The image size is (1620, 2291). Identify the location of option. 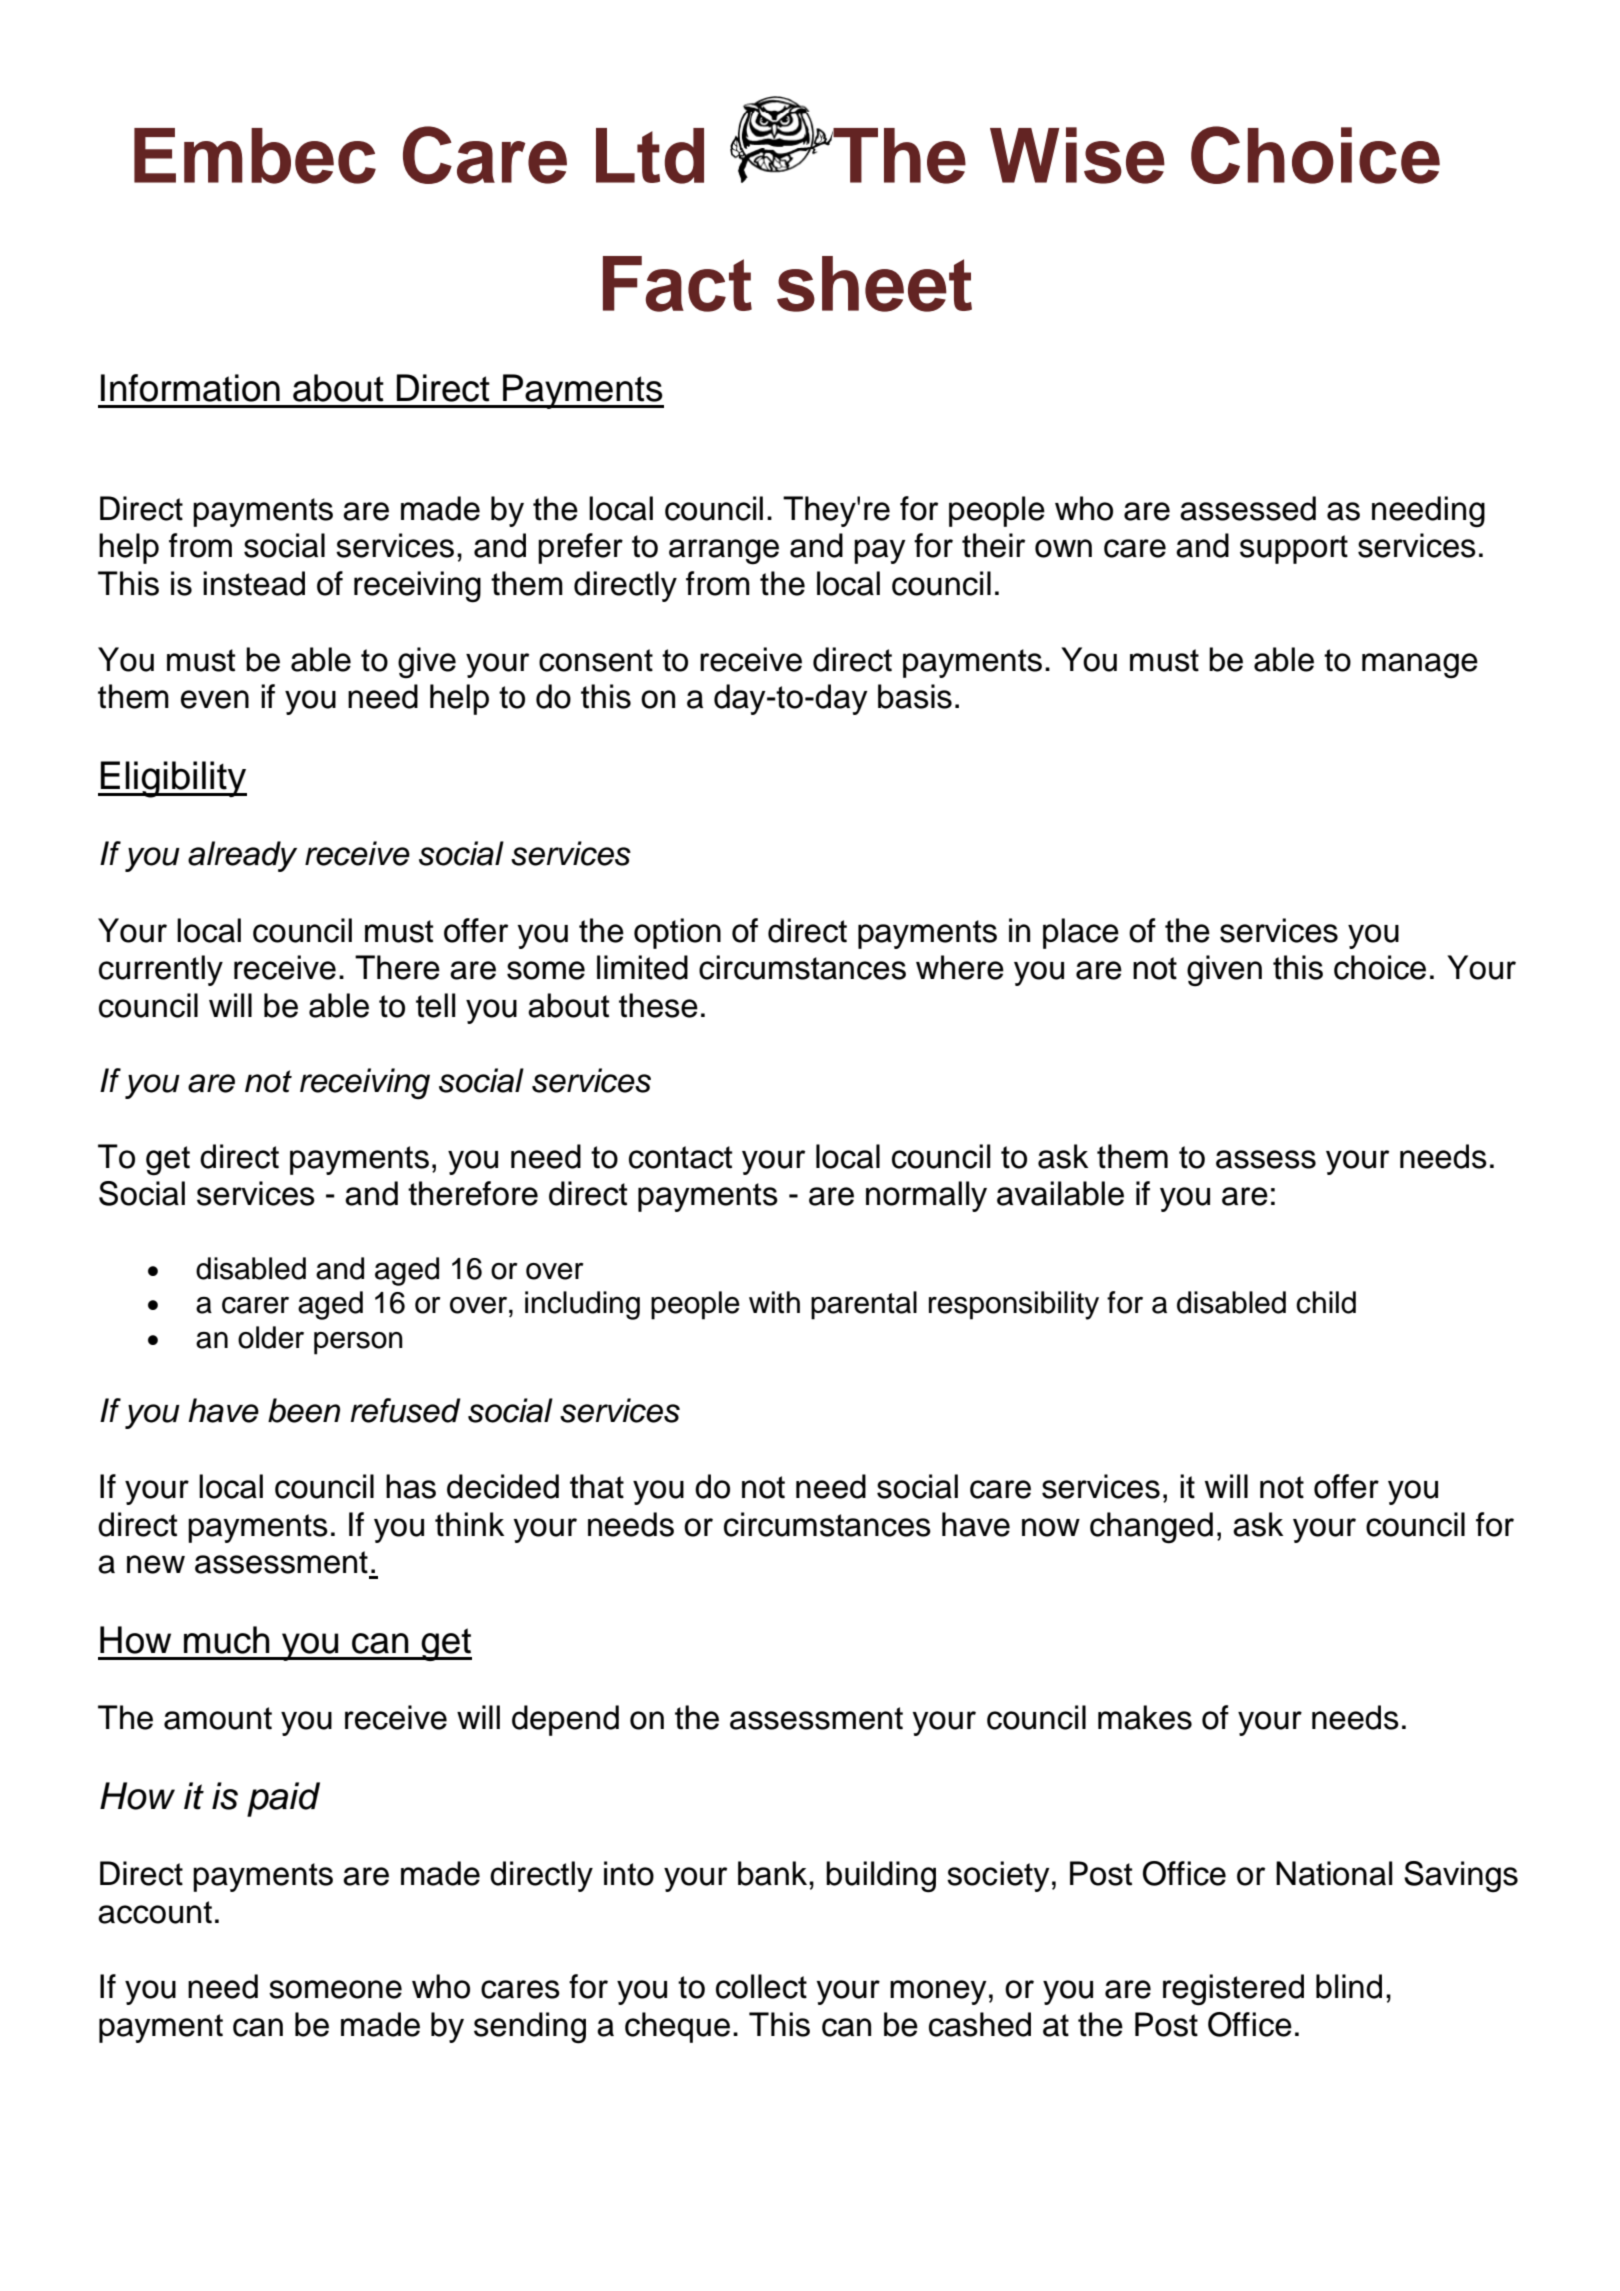
(677, 933).
